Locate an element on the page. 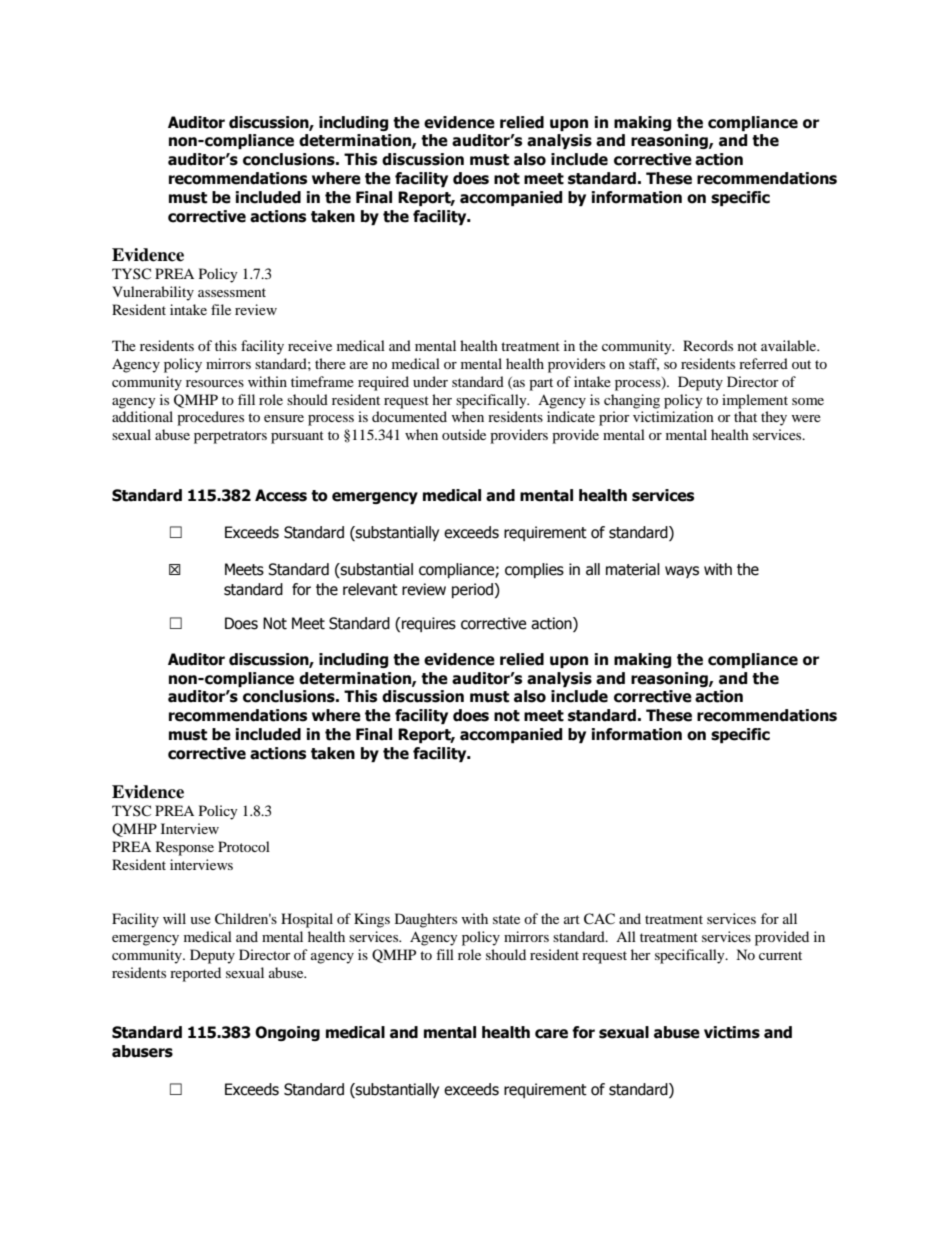 The height and width of the page is (1233, 952). under is located at coordinates (430, 381).
